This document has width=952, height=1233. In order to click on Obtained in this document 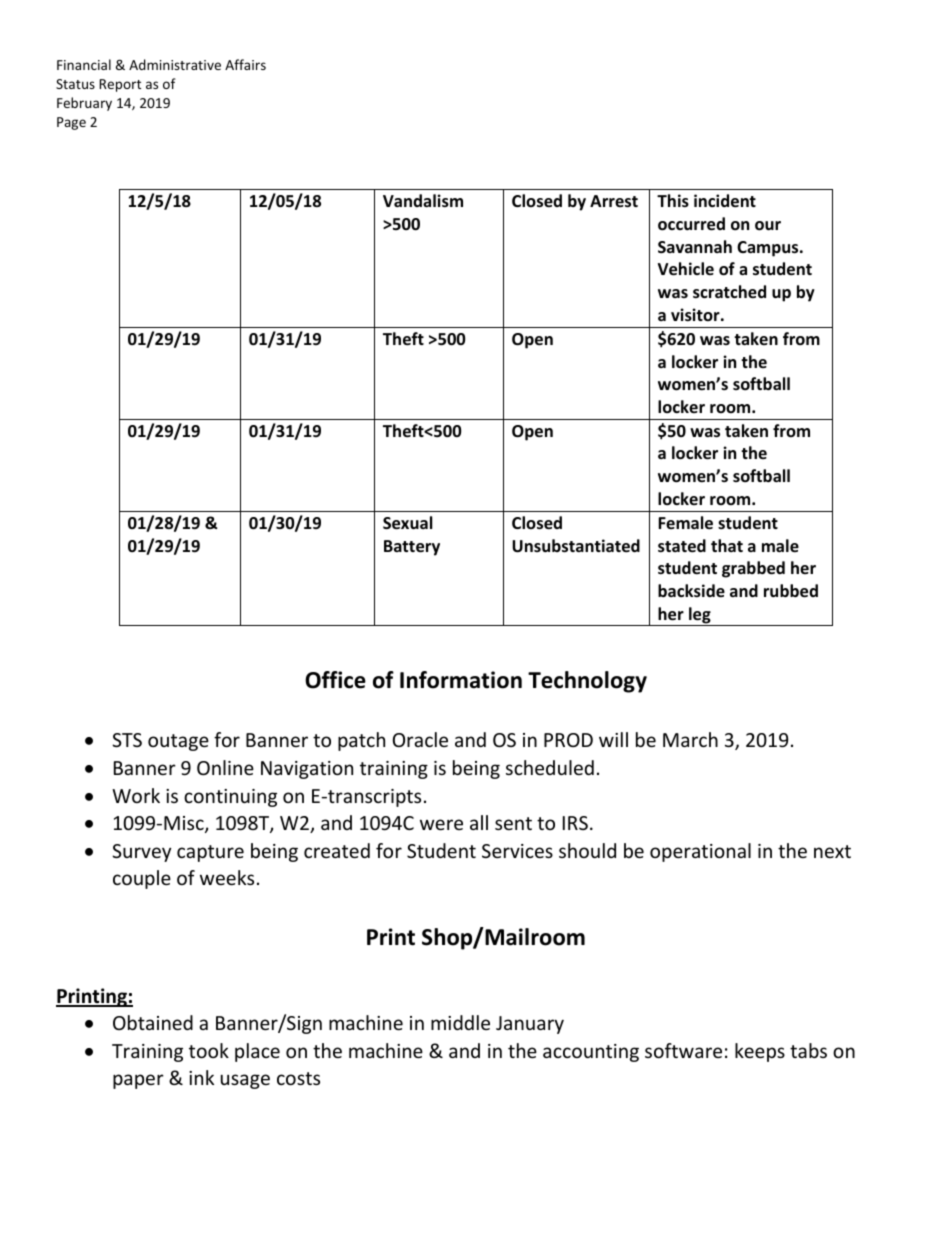, I will do `click(153, 1022)`.
